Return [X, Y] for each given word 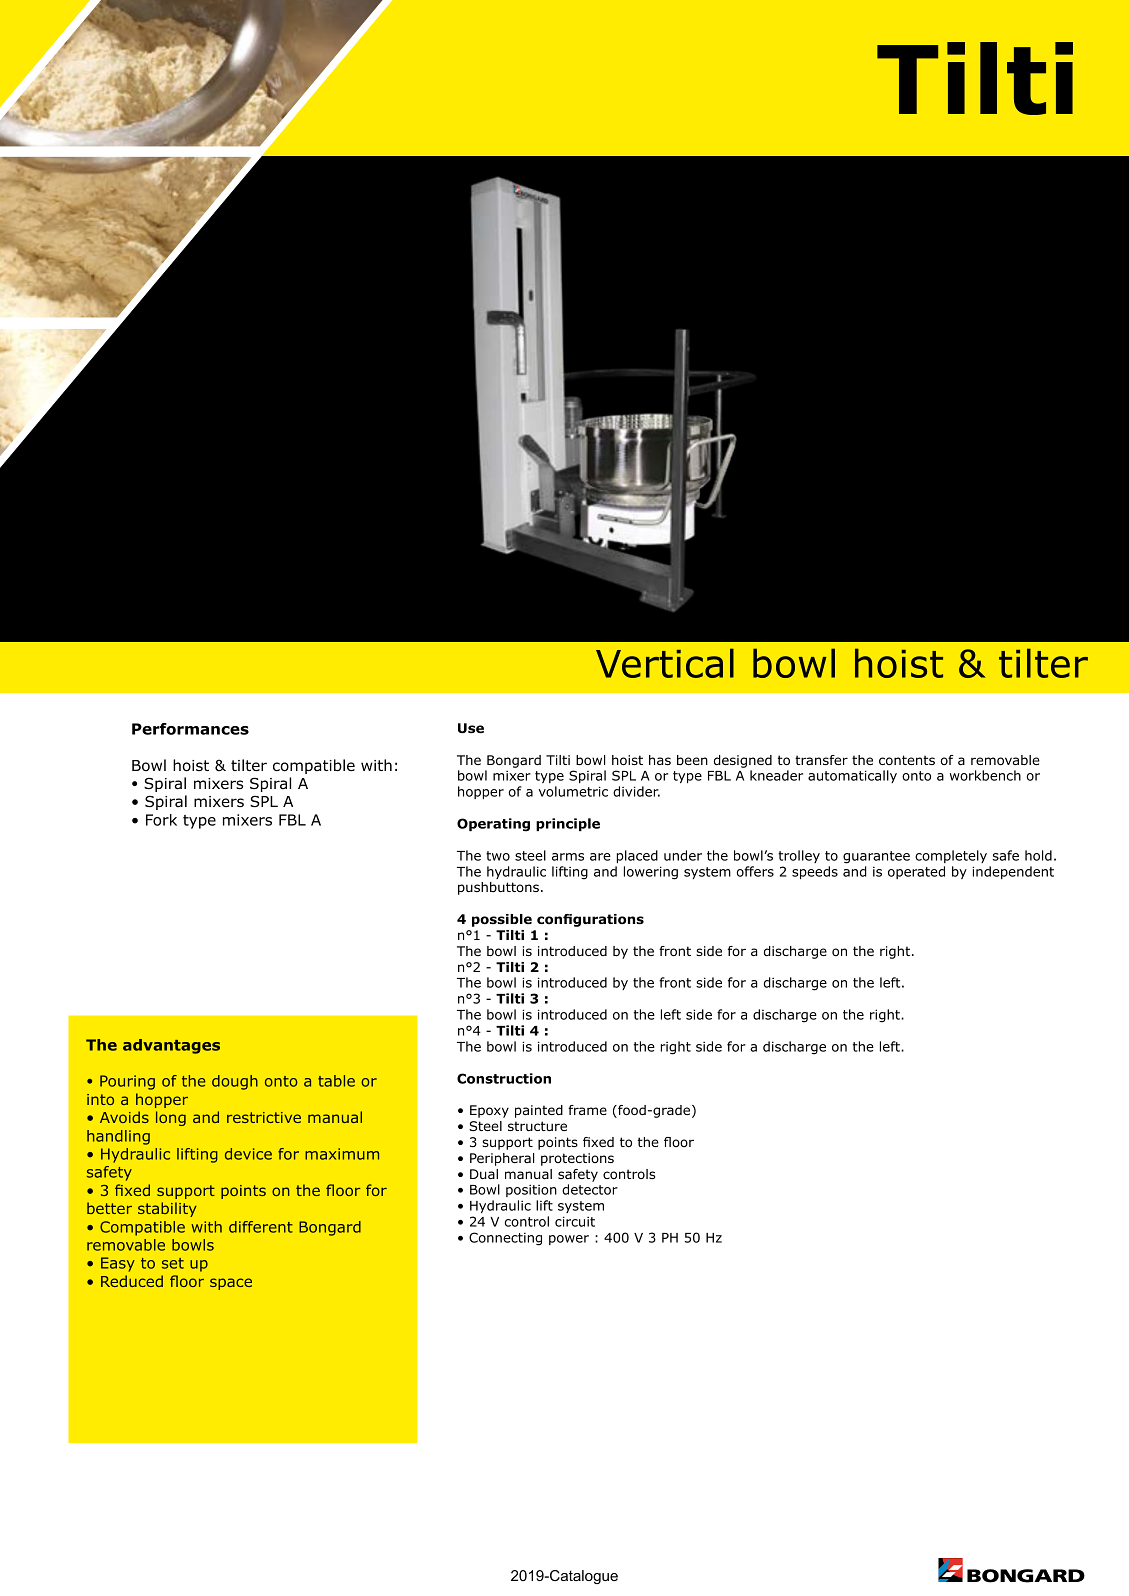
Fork [161, 820]
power [569, 1240]
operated [916, 872]
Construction [504, 1078]
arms [568, 857]
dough [235, 1082]
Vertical [665, 663]
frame [587, 1110]
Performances [190, 729]
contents [907, 760]
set [173, 1263]
